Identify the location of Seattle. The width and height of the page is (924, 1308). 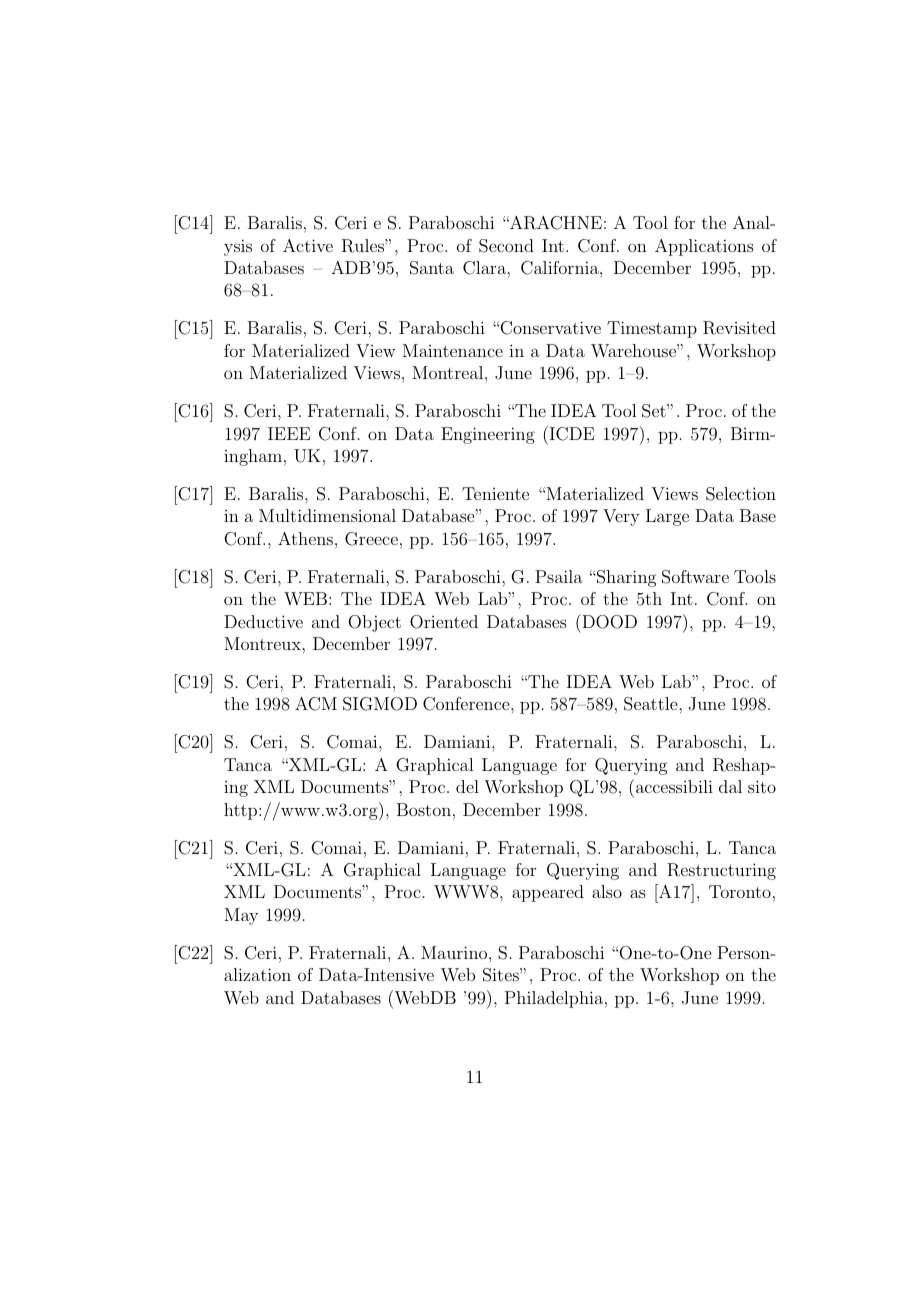
(652, 704).
